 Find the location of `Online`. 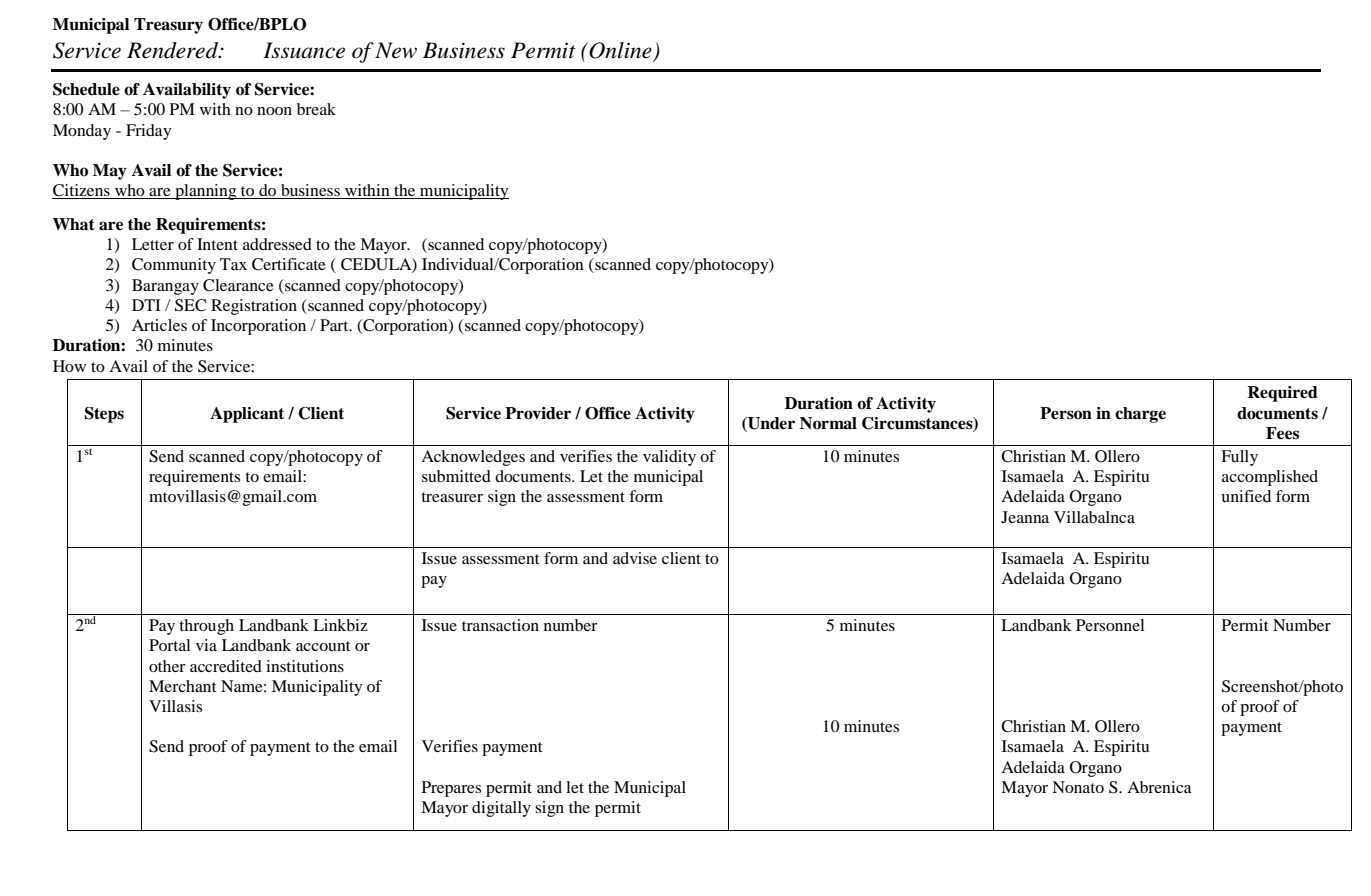

Online is located at coordinates (621, 51).
